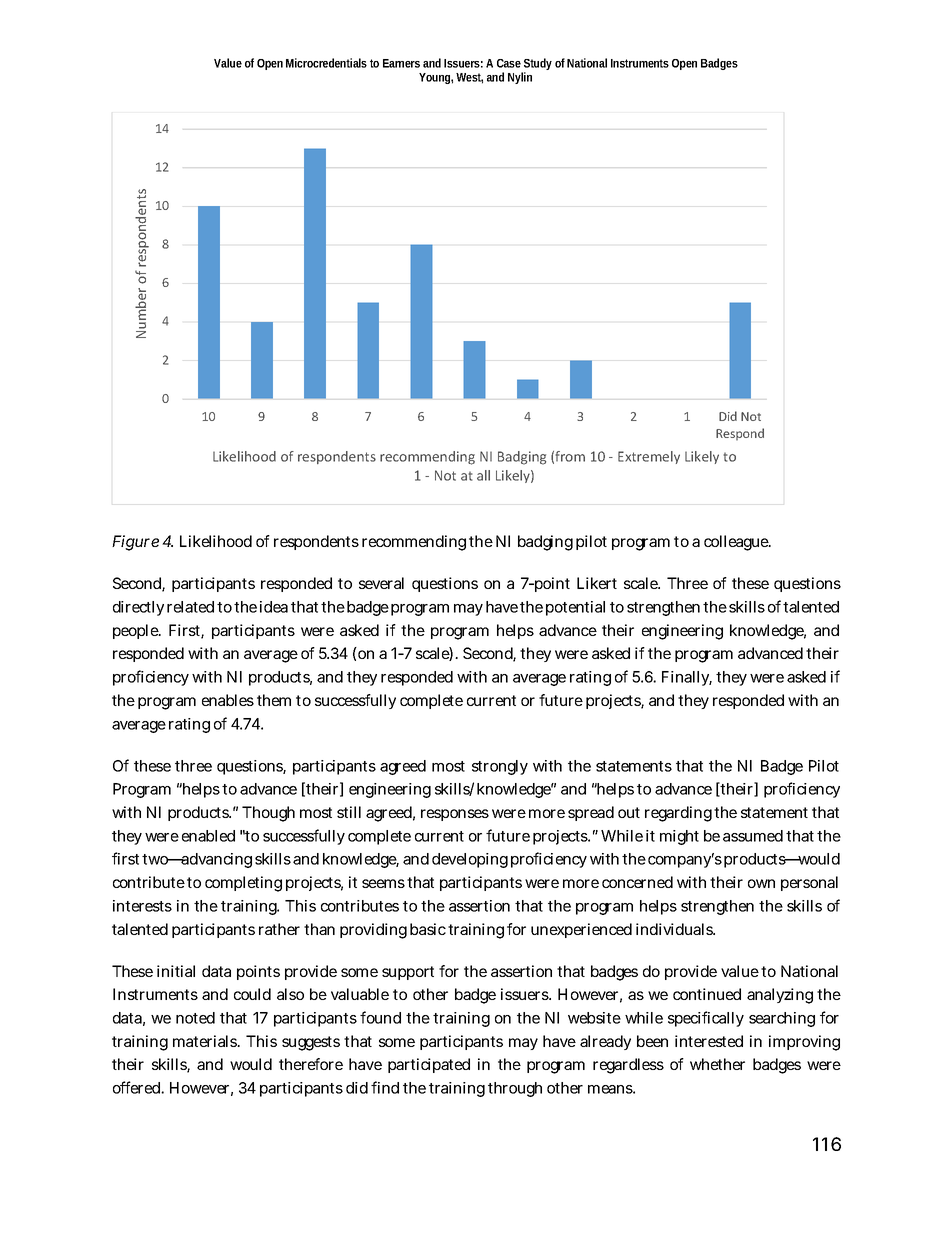  I want to click on Earners, so click(401, 63).
